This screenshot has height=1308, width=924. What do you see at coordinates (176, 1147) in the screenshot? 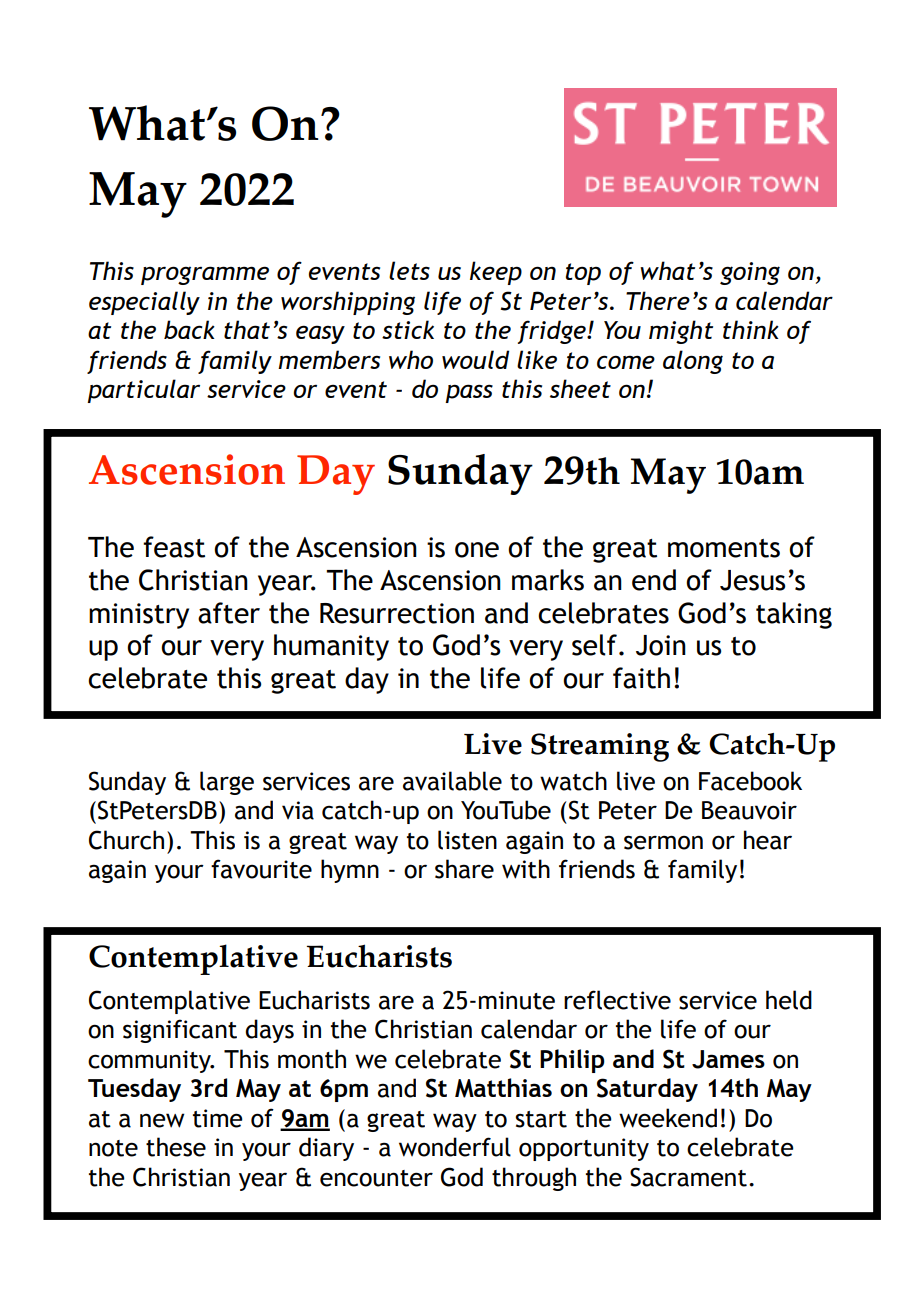
I see `these` at bounding box center [176, 1147].
